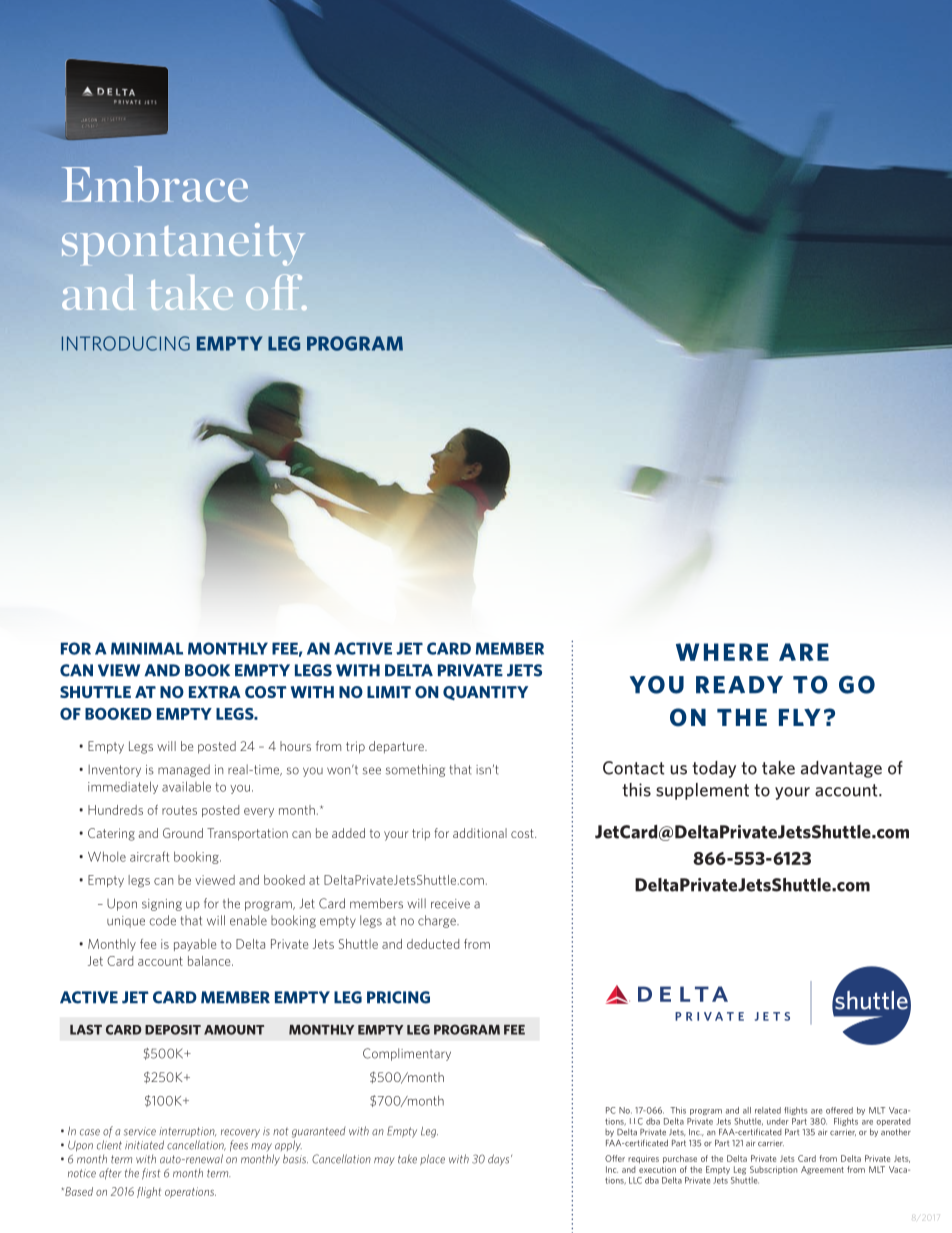 The width and height of the screenshot is (952, 1233). What do you see at coordinates (773, 1170) in the screenshot?
I see `Subscription` at bounding box center [773, 1170].
